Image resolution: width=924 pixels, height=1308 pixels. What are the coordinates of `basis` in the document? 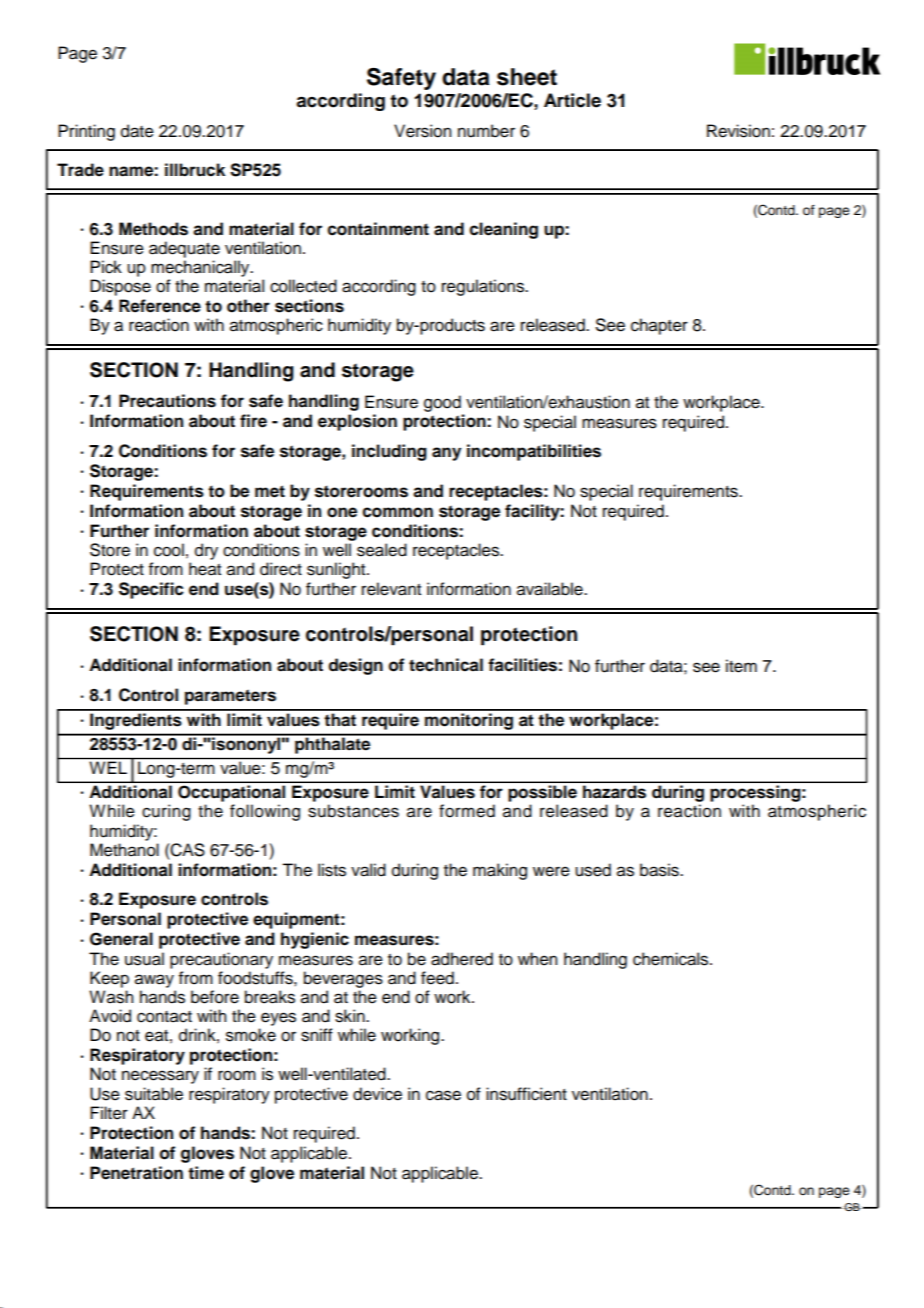 It's located at (660, 870).
